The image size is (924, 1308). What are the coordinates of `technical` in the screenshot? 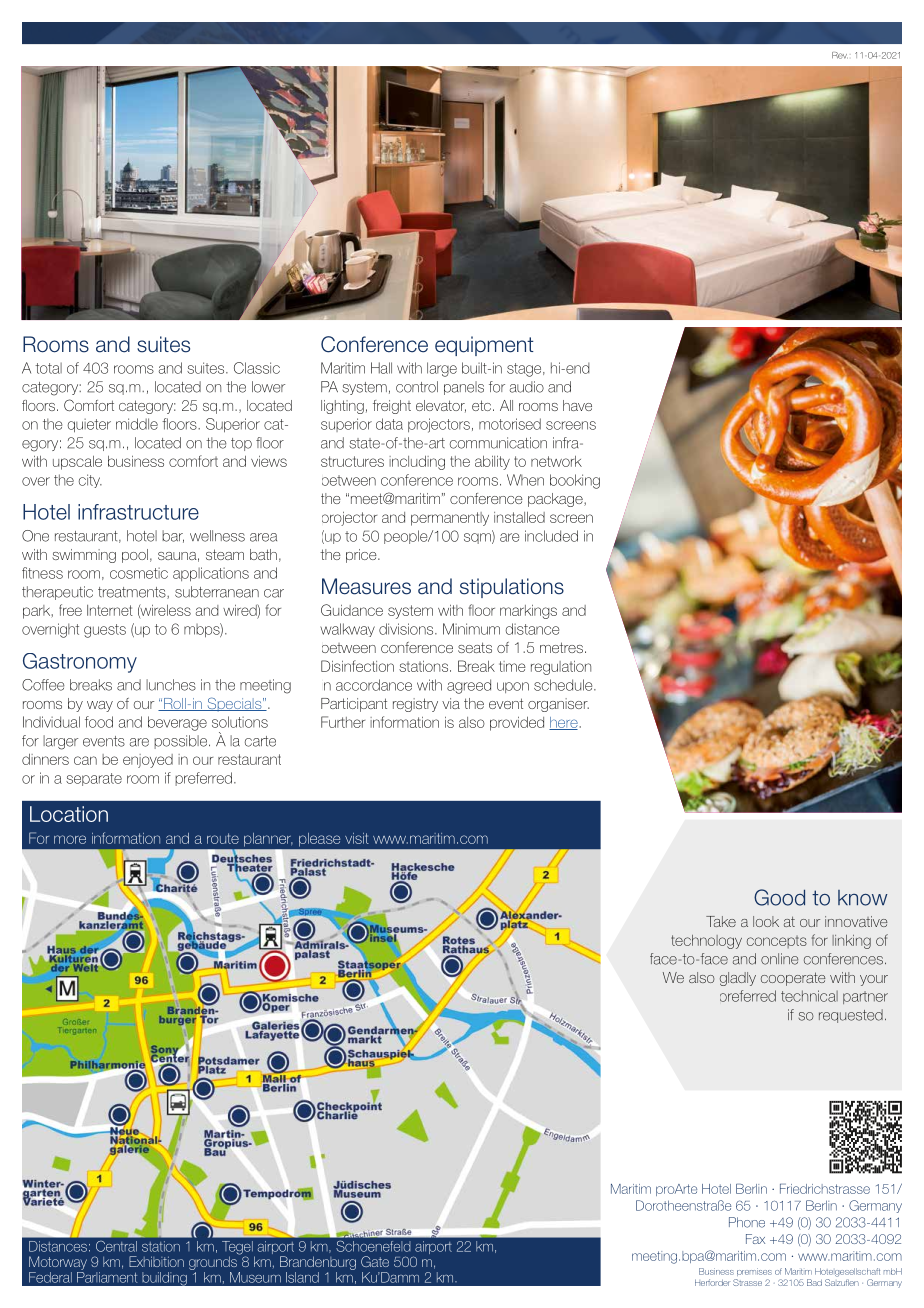 It's located at (809, 996).
